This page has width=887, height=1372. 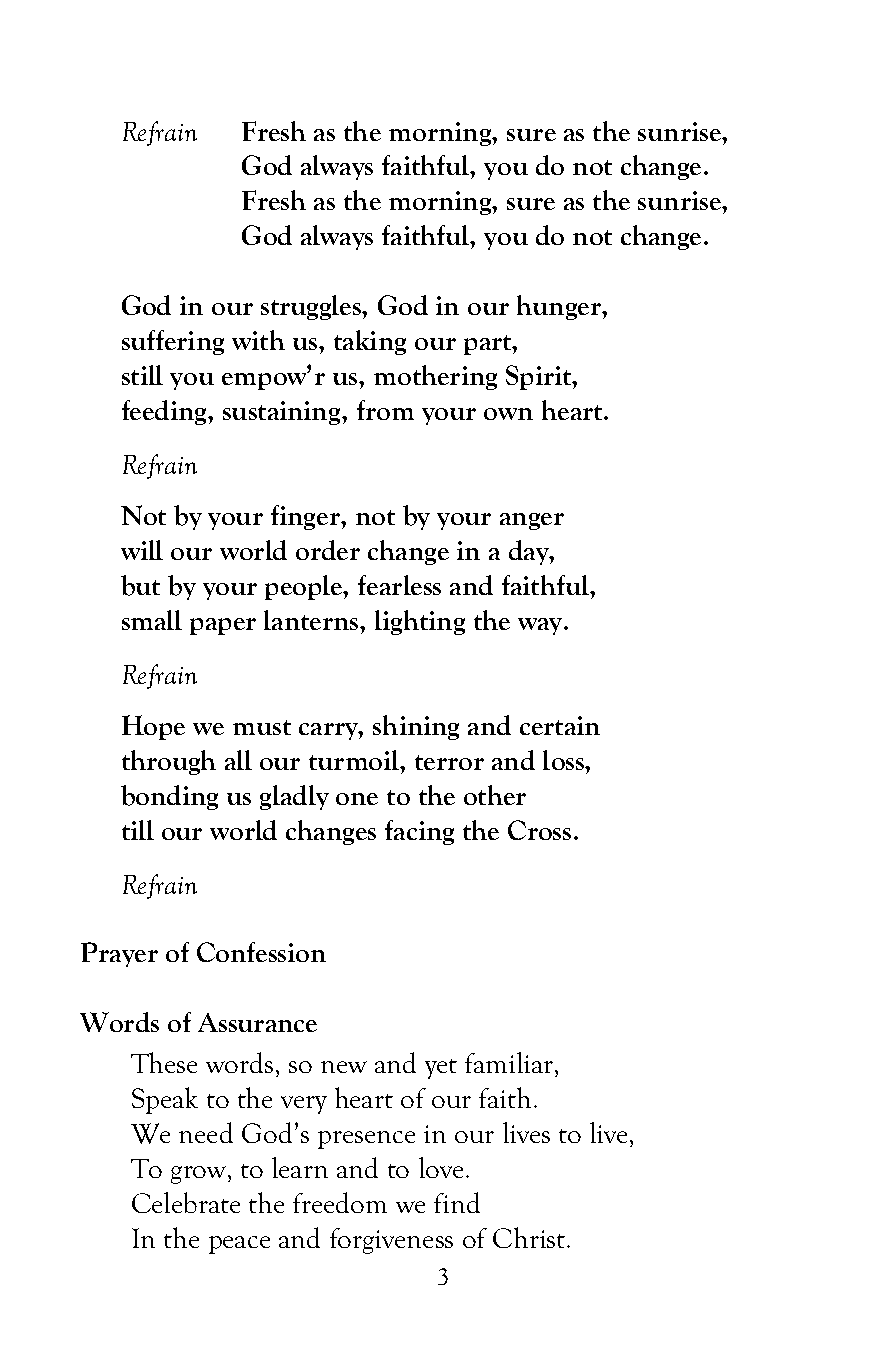 I want to click on suffering, so click(x=173, y=342).
